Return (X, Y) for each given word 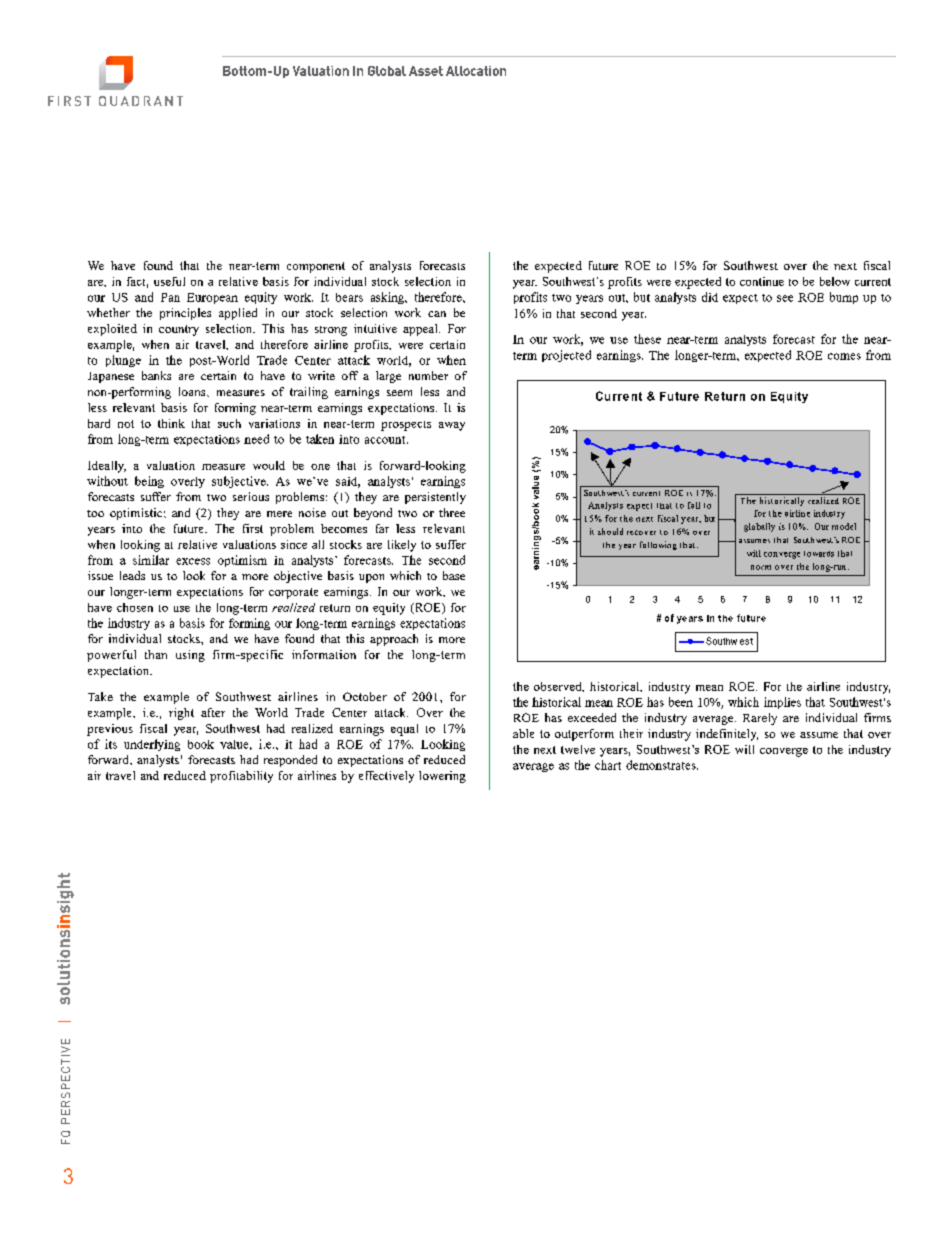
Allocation (476, 71)
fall (694, 505)
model (844, 526)
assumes (754, 541)
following (658, 545)
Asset (426, 71)
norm (761, 567)
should (610, 531)
